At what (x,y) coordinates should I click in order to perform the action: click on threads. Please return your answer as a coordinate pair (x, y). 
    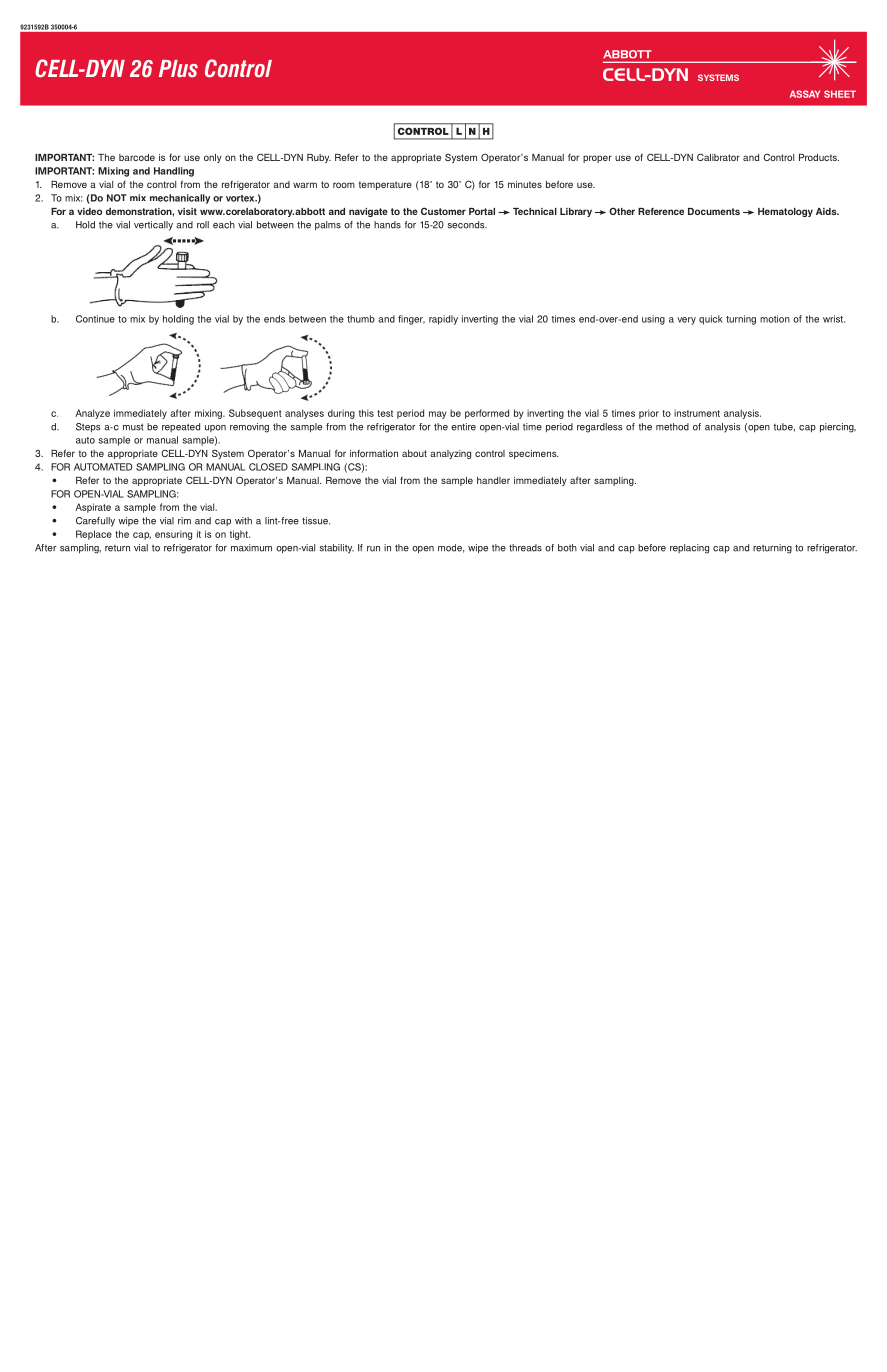
    Looking at the image, I should click on (525, 548).
